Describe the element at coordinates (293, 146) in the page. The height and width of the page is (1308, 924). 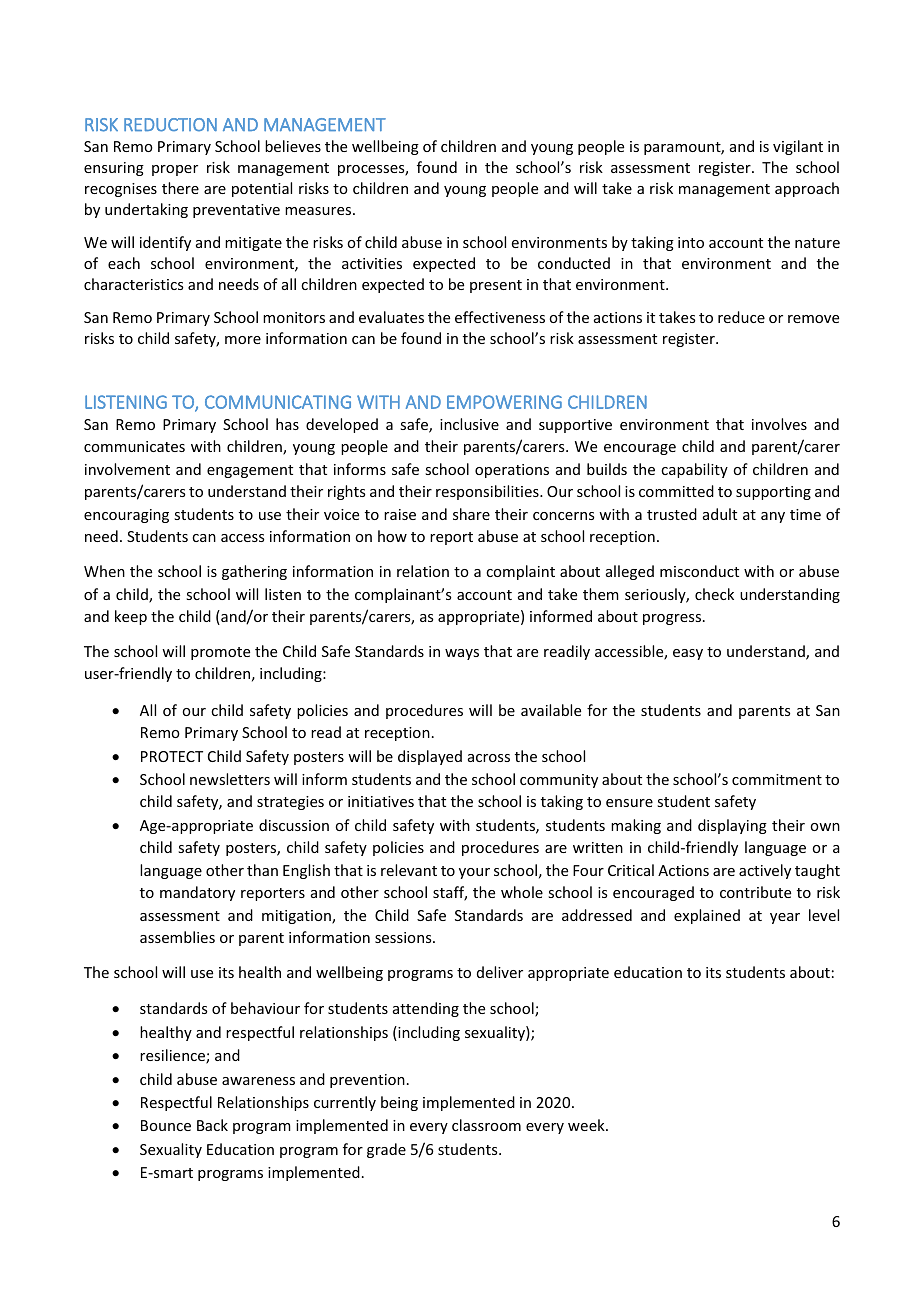
I see `believes` at that location.
